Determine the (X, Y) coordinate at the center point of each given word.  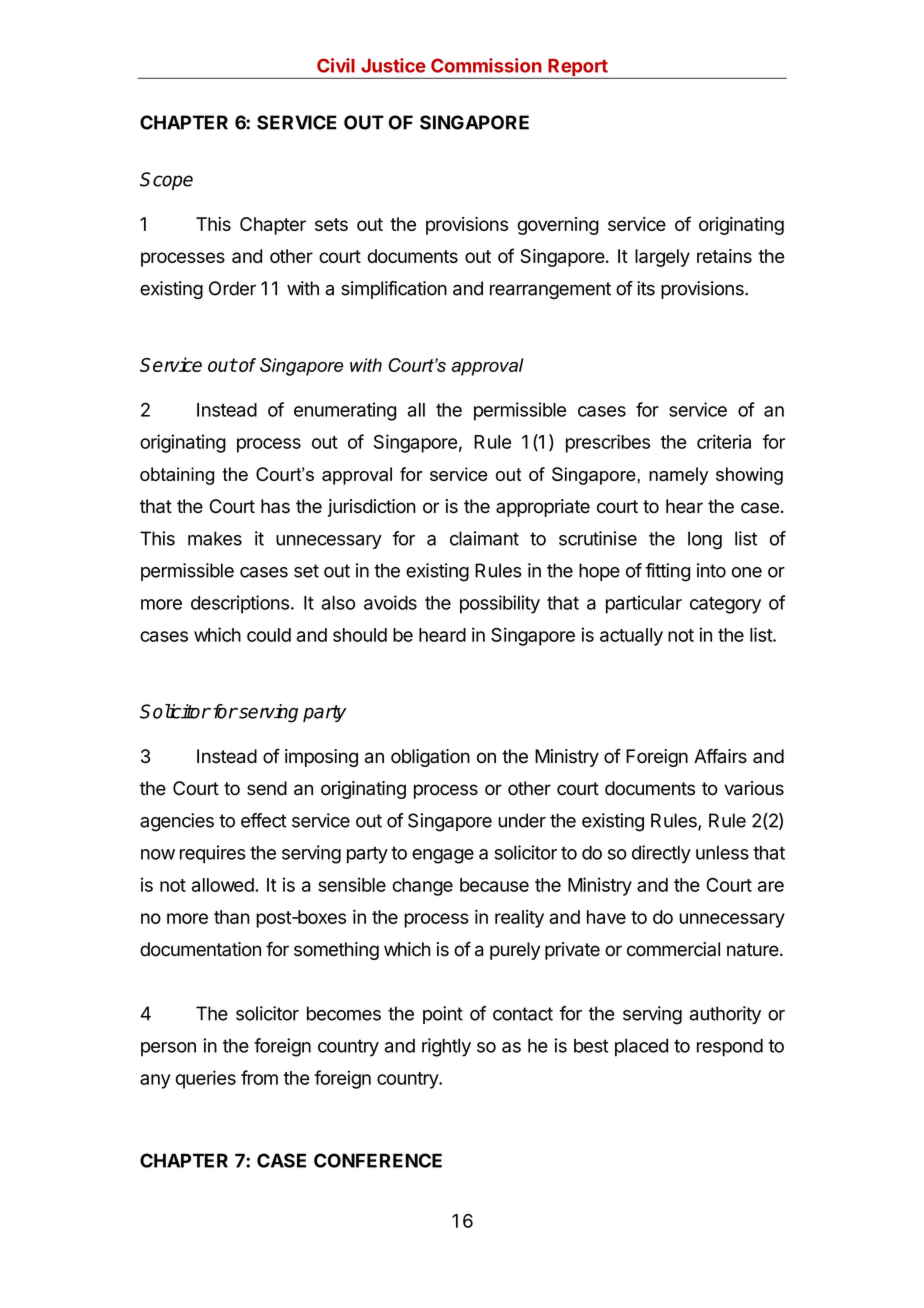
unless (722, 852)
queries (206, 1079)
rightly (446, 1047)
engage (443, 856)
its (646, 288)
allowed (223, 885)
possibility (500, 604)
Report (577, 69)
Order (232, 288)
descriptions (240, 604)
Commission (486, 65)
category (725, 605)
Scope (166, 181)
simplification (394, 290)
